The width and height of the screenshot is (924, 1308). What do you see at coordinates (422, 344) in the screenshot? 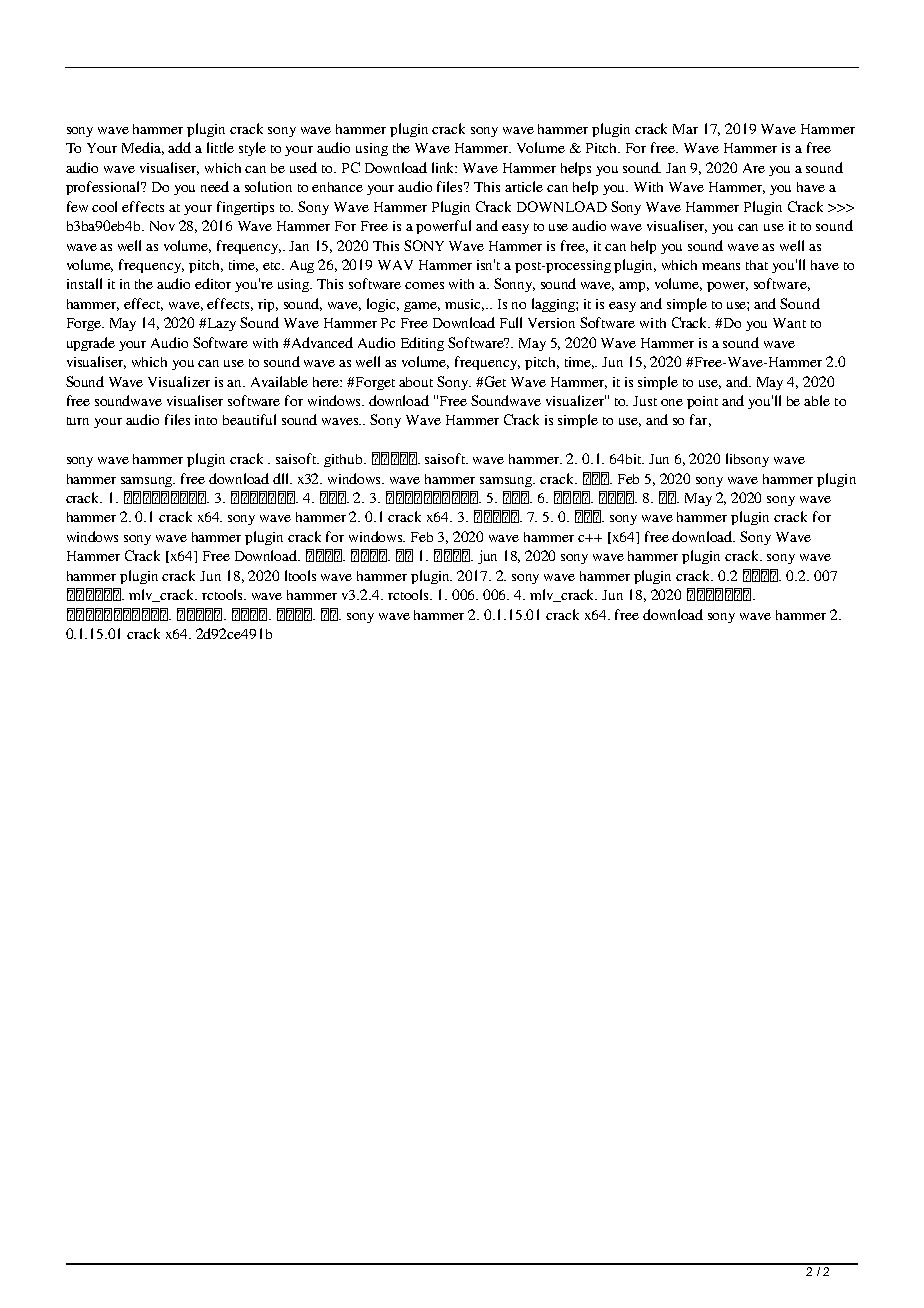
I see `Editing` at bounding box center [422, 344].
